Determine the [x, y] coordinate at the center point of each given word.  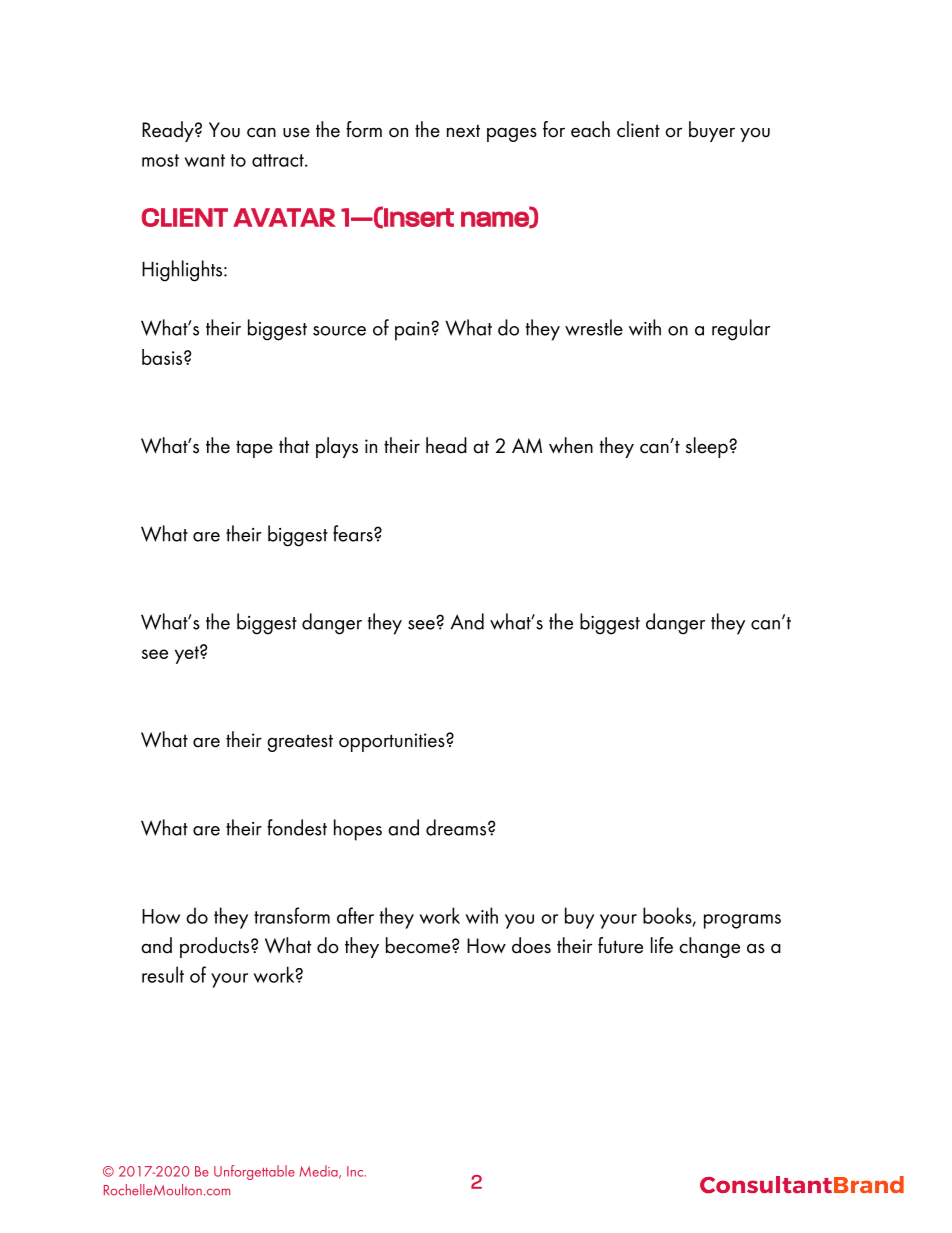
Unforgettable [254, 1172]
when [571, 445]
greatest [300, 743]
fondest [297, 827]
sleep [708, 447]
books [668, 916]
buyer [712, 131]
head [446, 445]
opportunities [393, 742]
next [463, 131]
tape [254, 449]
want [205, 160]
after [355, 915]
